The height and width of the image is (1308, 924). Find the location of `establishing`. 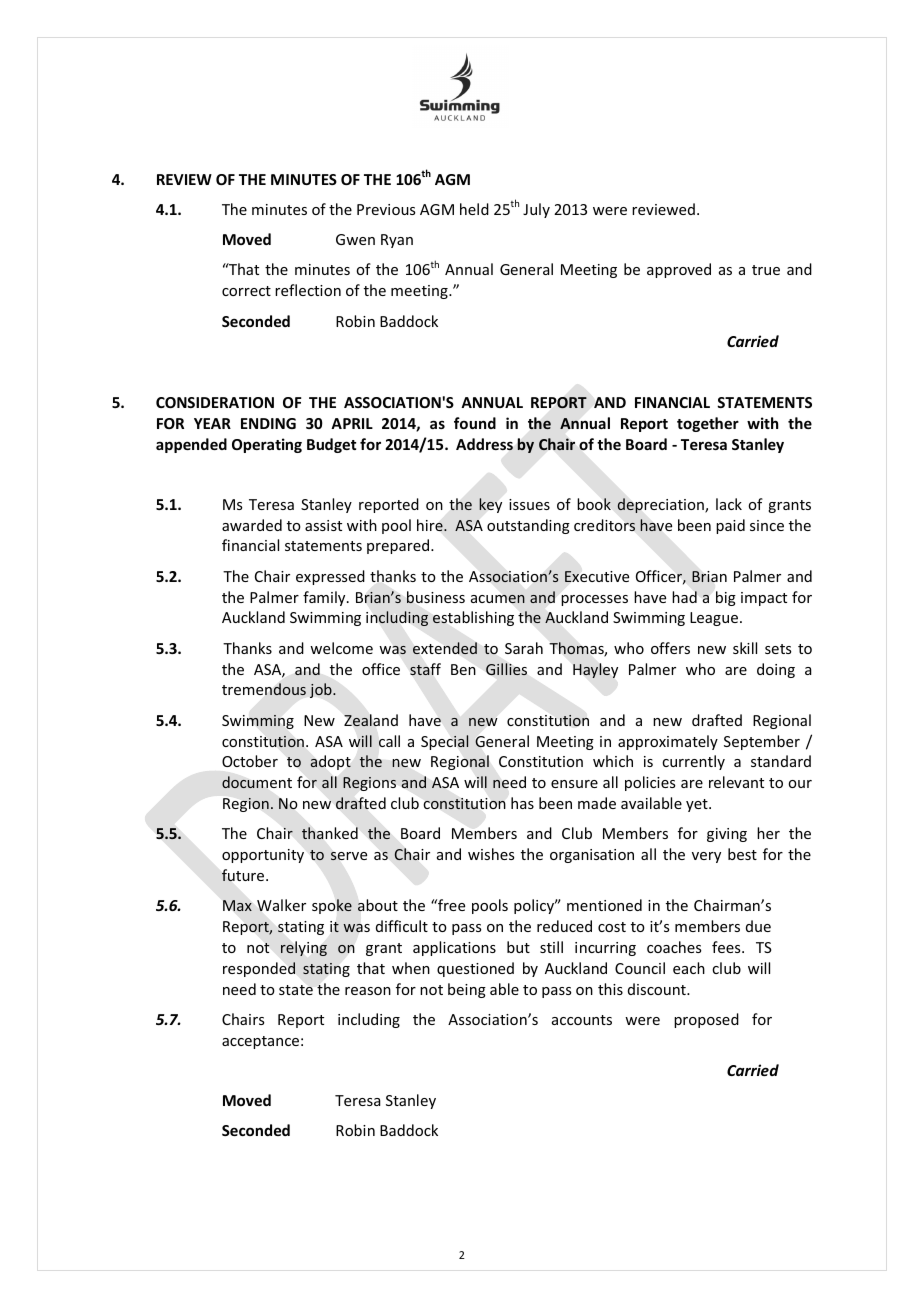

establishing is located at coordinates (473, 618).
